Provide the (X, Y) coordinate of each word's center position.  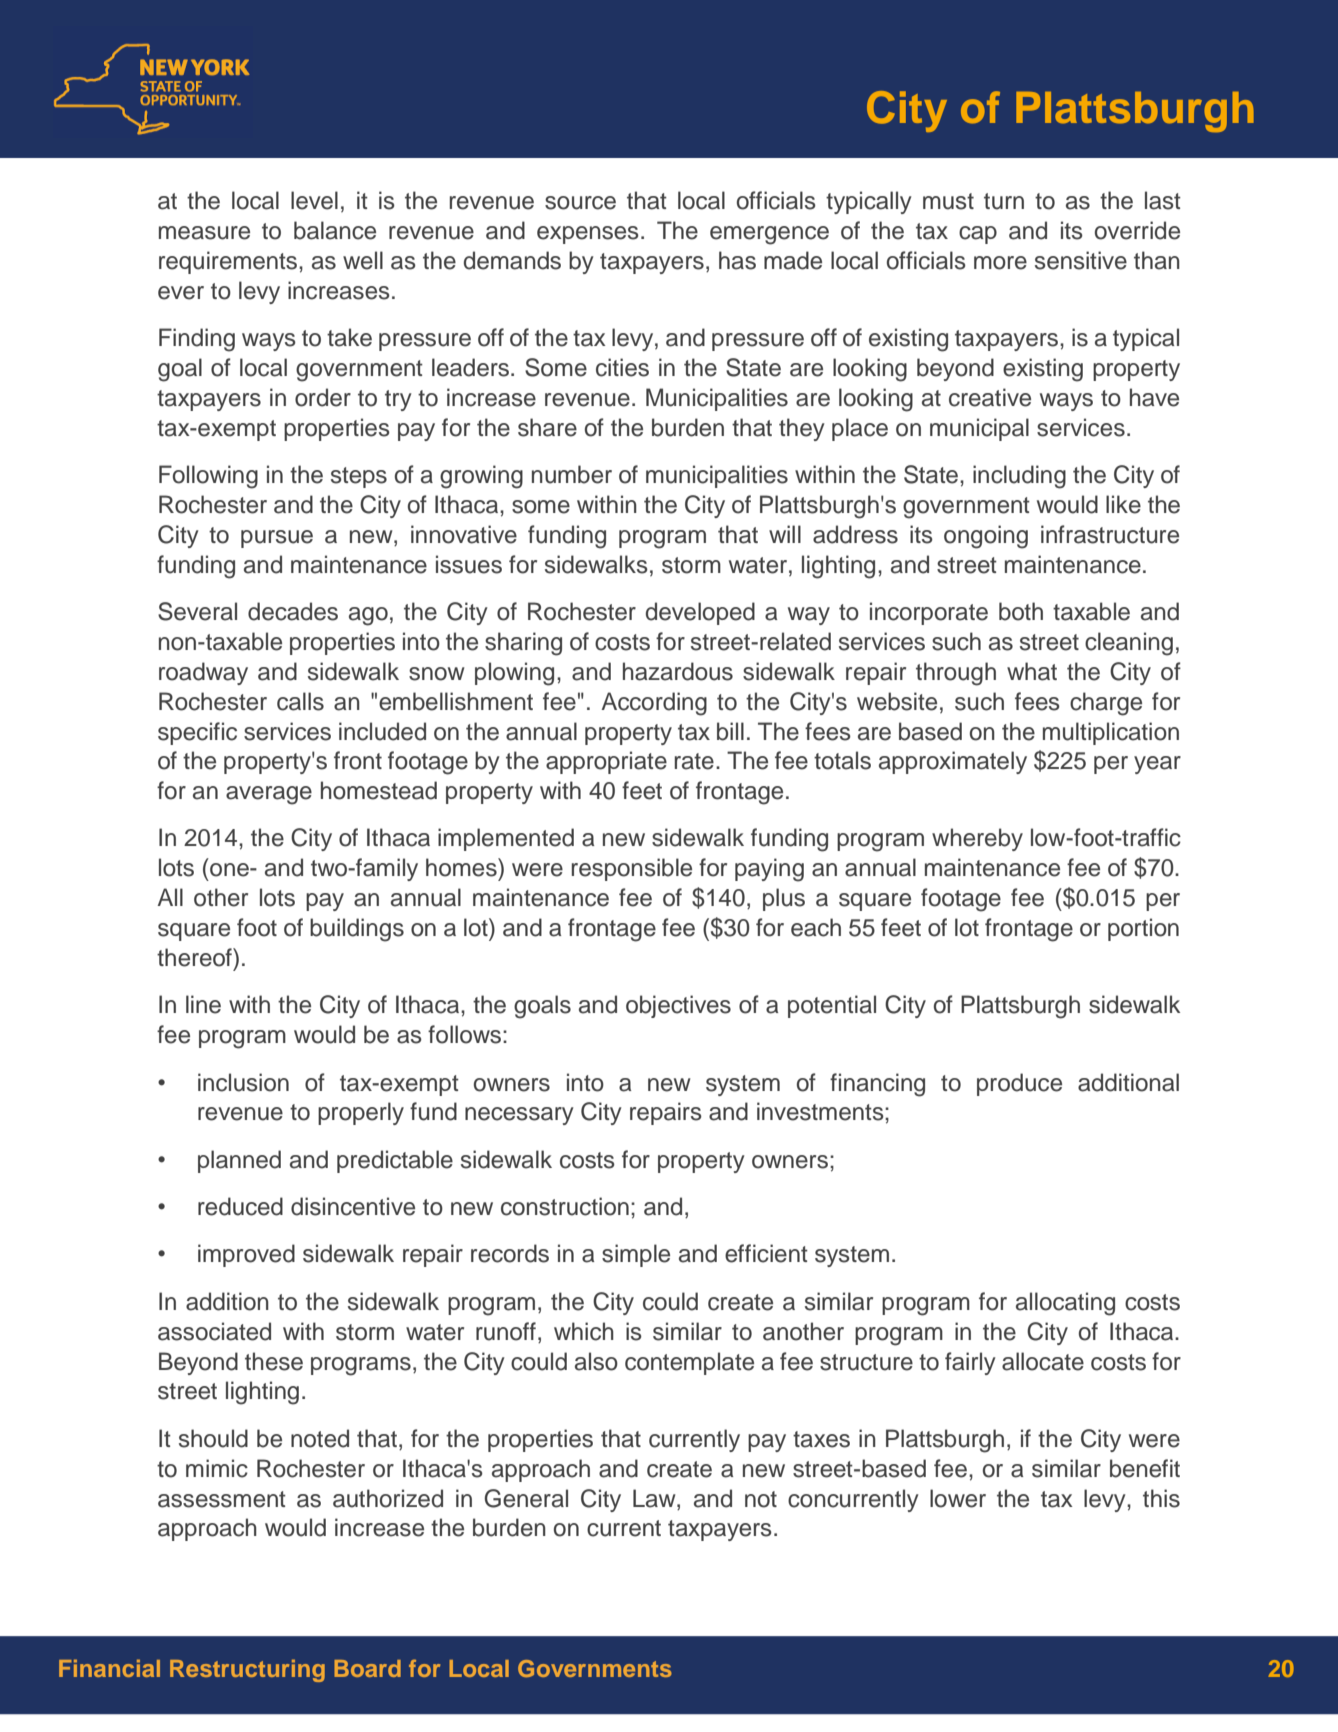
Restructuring (247, 1670)
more (1000, 263)
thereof (195, 957)
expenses (588, 235)
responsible (632, 869)
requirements (229, 262)
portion (1143, 929)
